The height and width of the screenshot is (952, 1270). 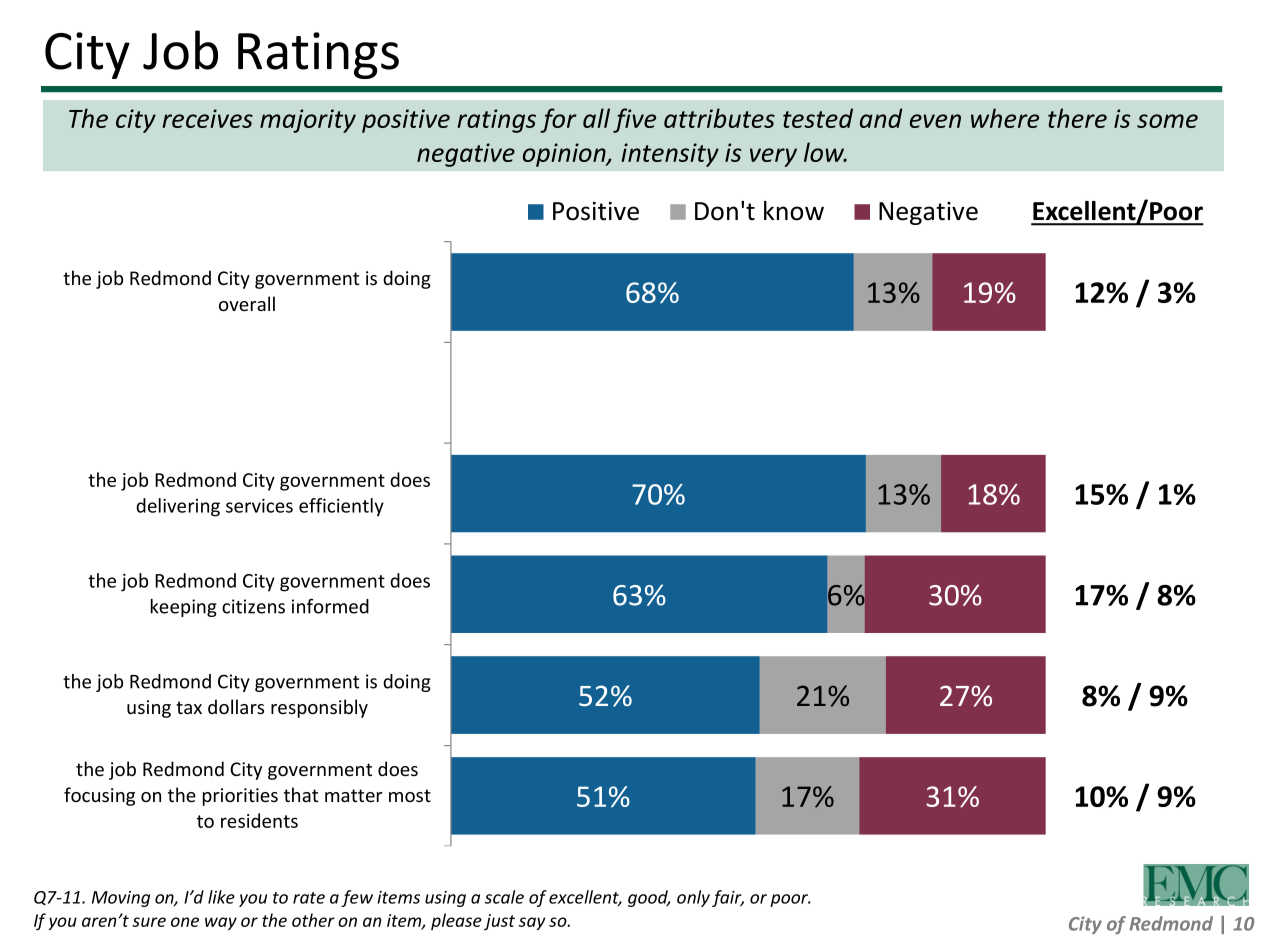 I want to click on efficiently, so click(x=341, y=507).
